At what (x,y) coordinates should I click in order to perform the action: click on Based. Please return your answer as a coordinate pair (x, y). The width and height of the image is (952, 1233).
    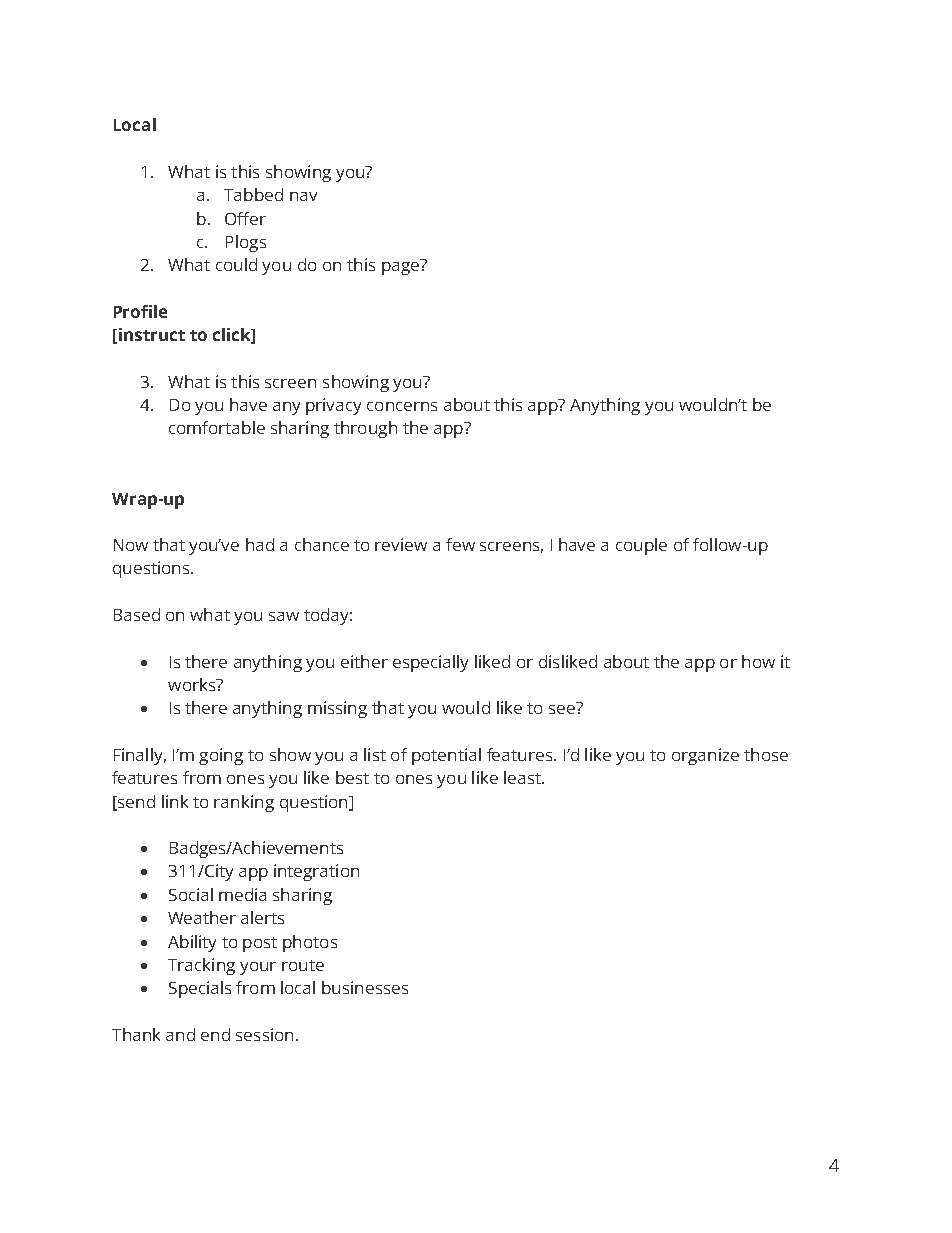
    Looking at the image, I should click on (137, 614).
